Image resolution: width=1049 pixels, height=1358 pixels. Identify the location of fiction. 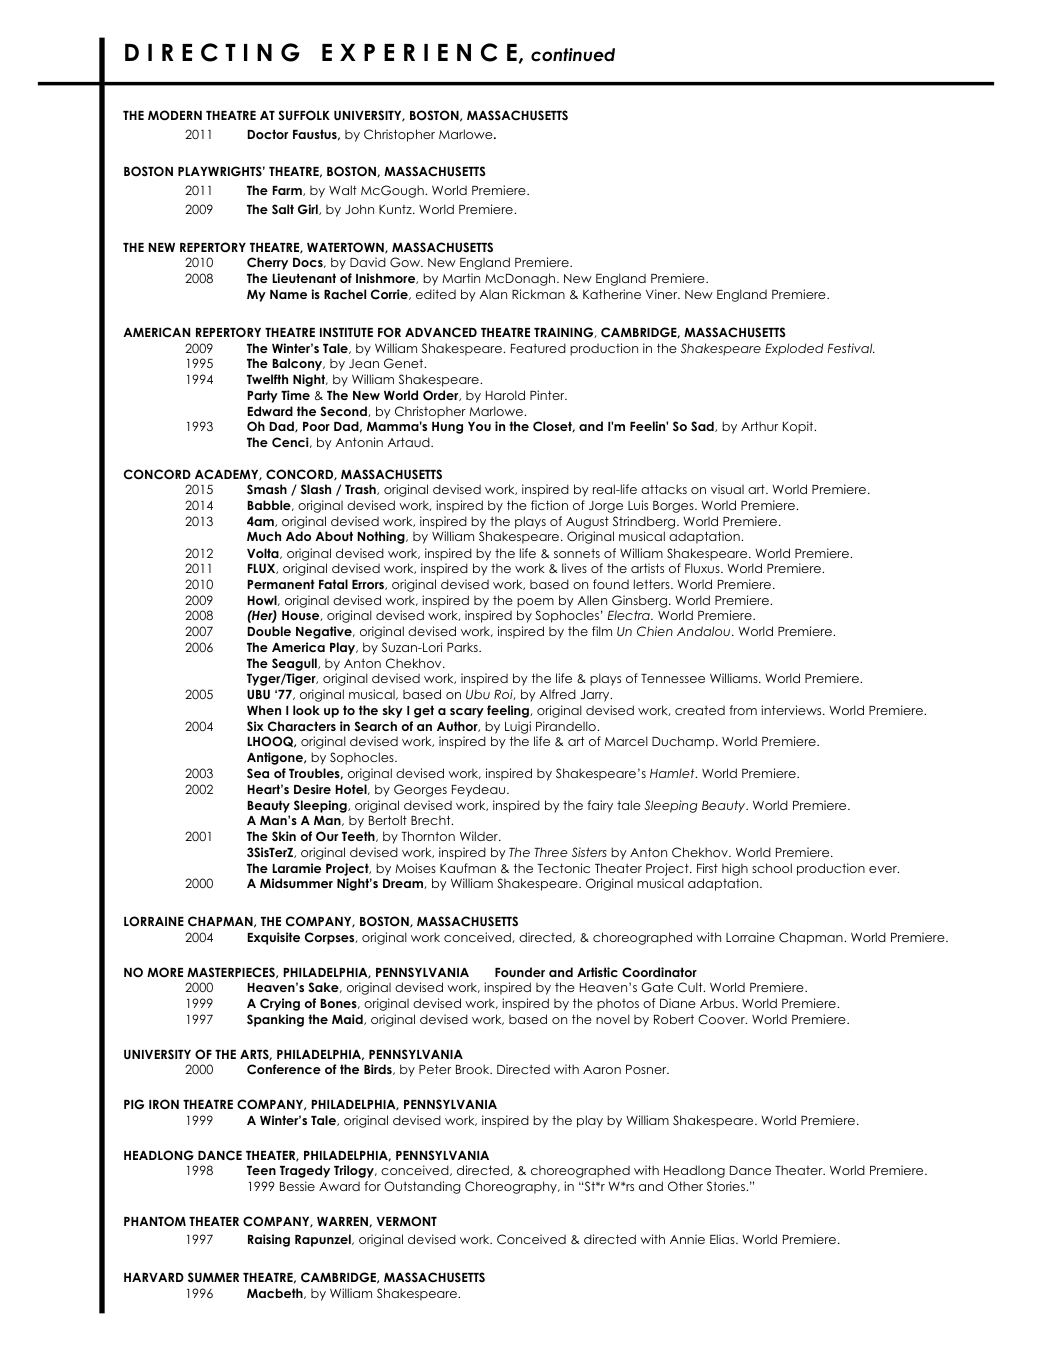
(549, 505).
